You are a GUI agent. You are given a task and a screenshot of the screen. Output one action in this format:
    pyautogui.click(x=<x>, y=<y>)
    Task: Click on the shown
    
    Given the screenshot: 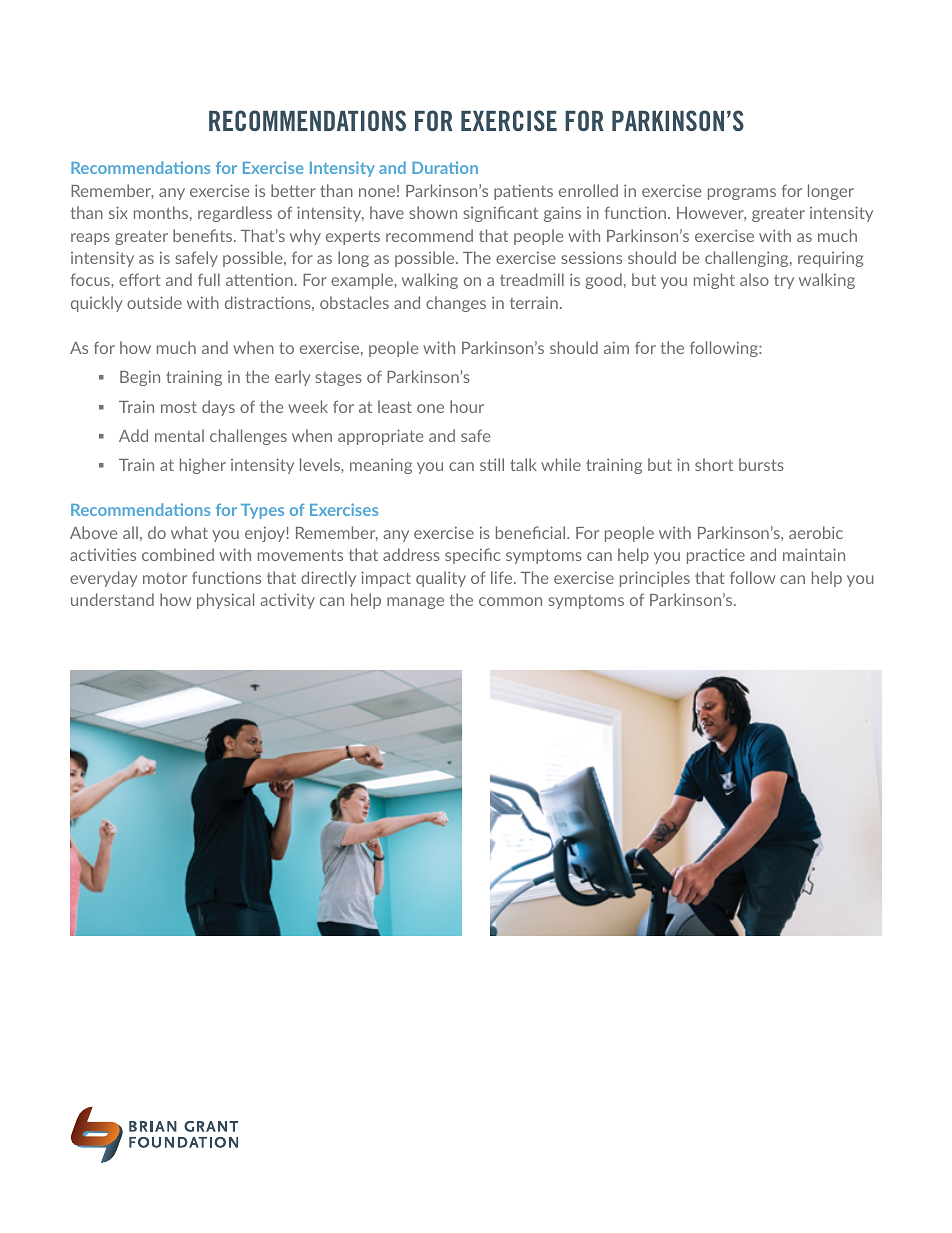 What is the action you would take?
    pyautogui.click(x=433, y=212)
